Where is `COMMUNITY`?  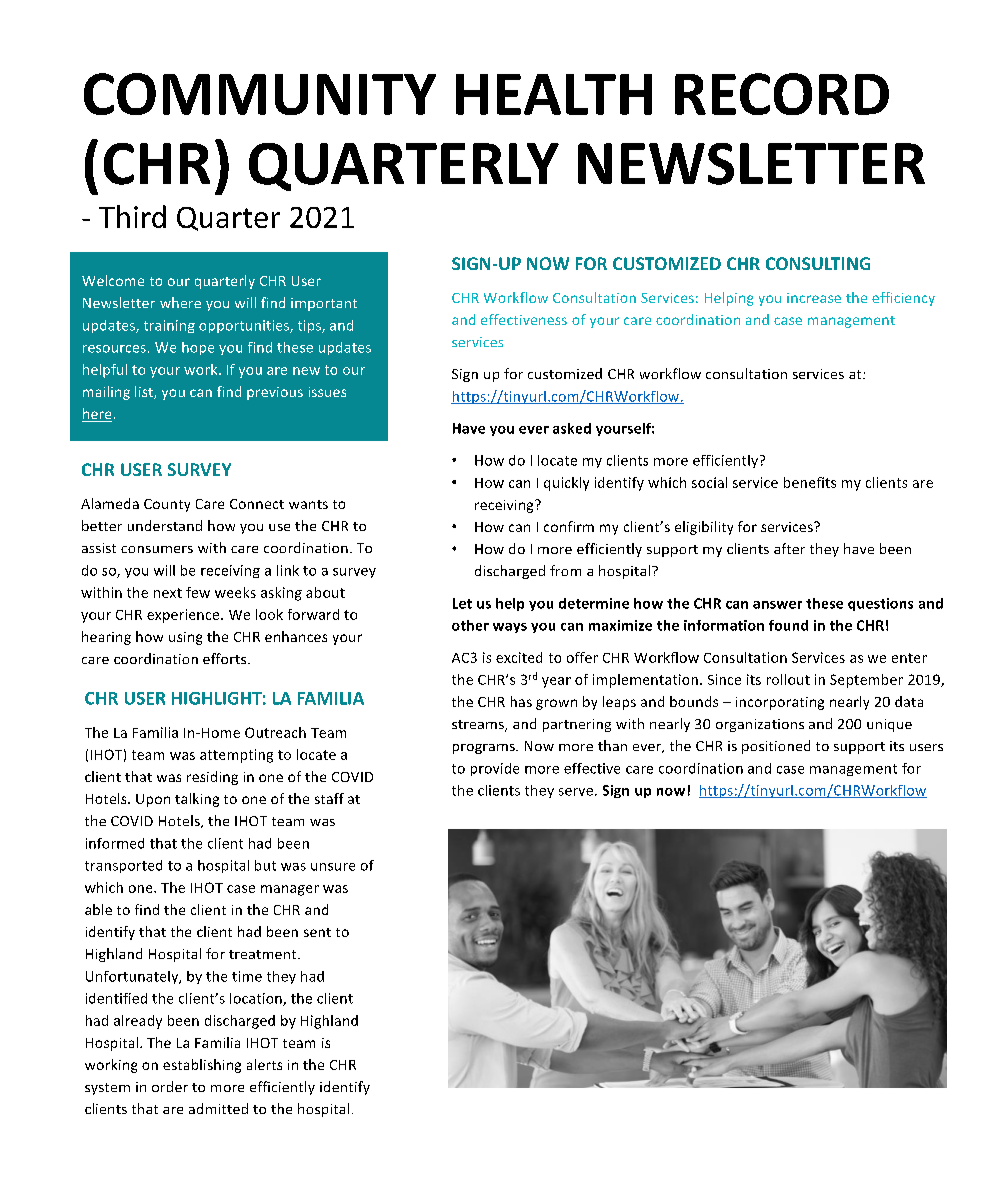
COMMUNITY is located at coordinates (260, 94).
